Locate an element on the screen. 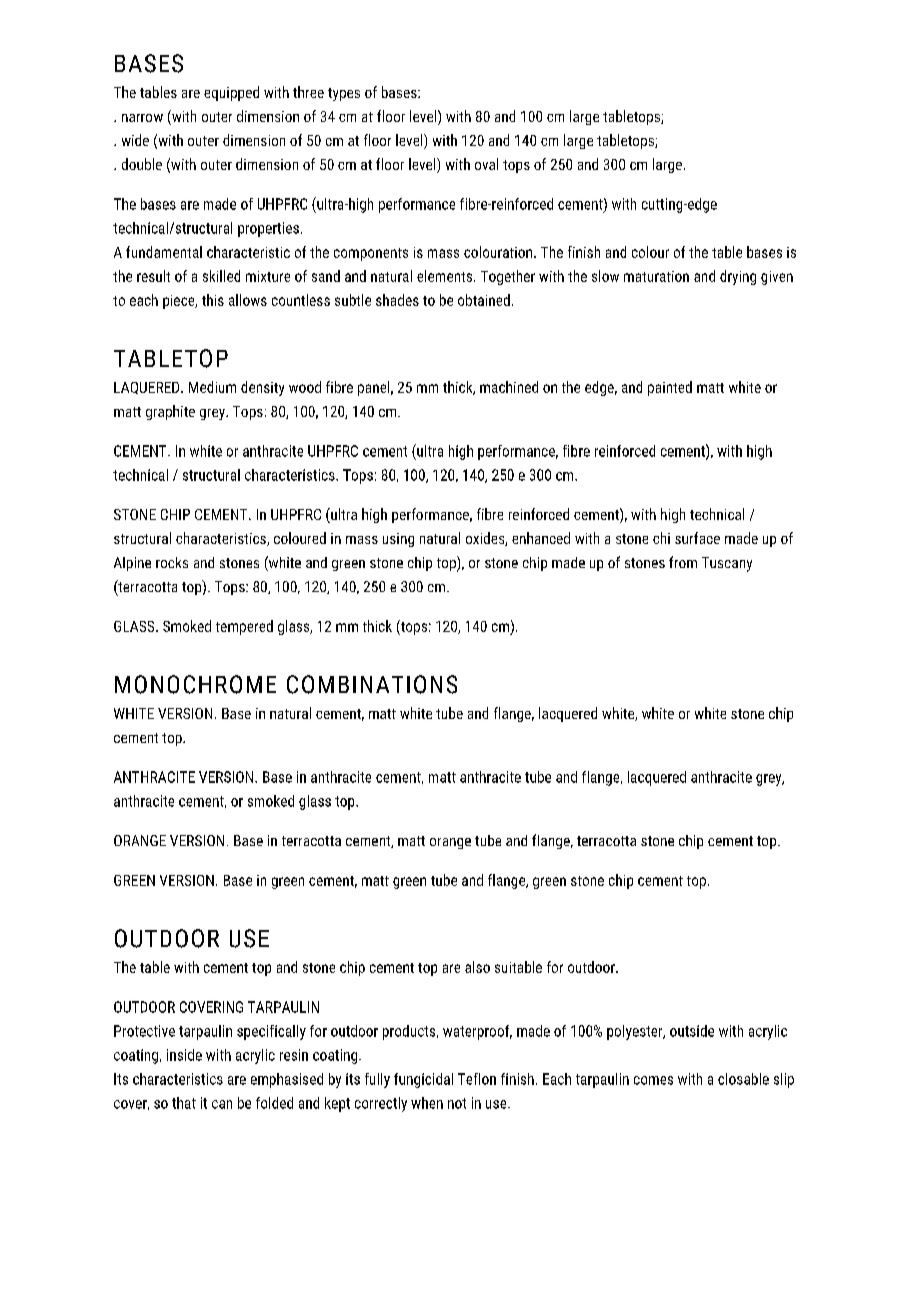  Tuscany is located at coordinates (727, 564).
